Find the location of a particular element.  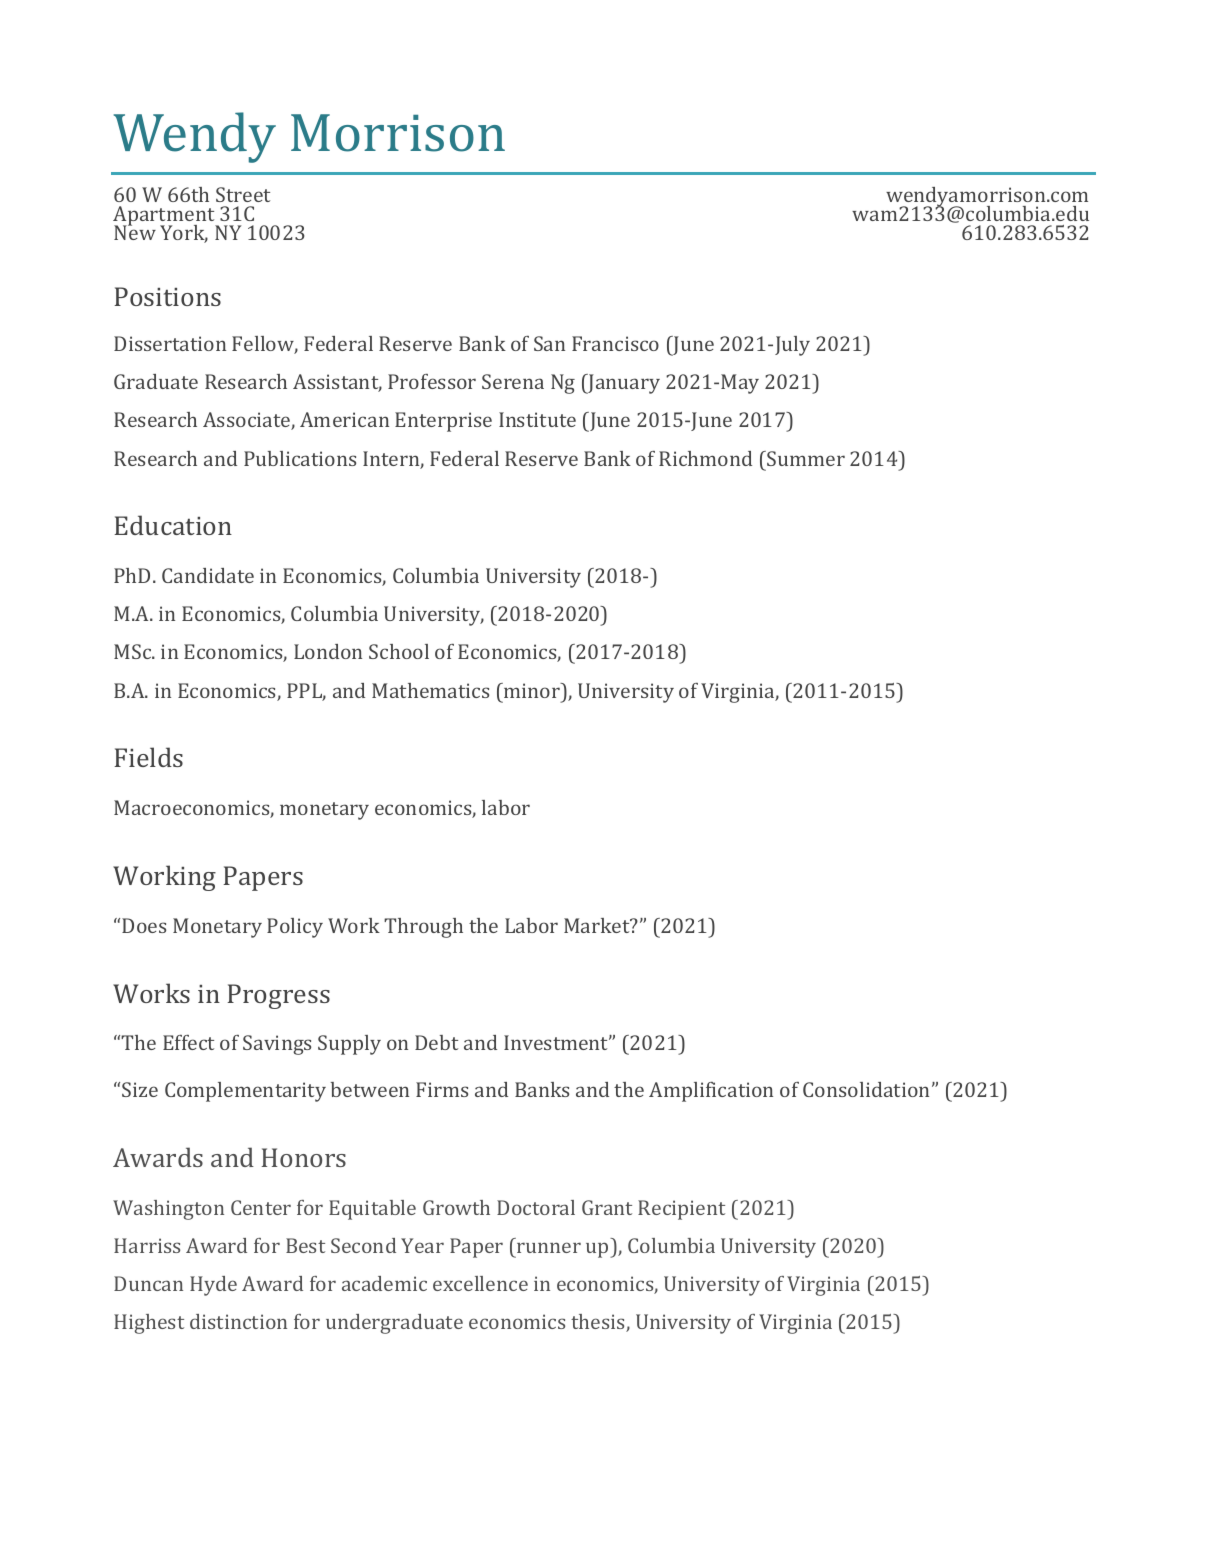

Education is located at coordinates (173, 525).
